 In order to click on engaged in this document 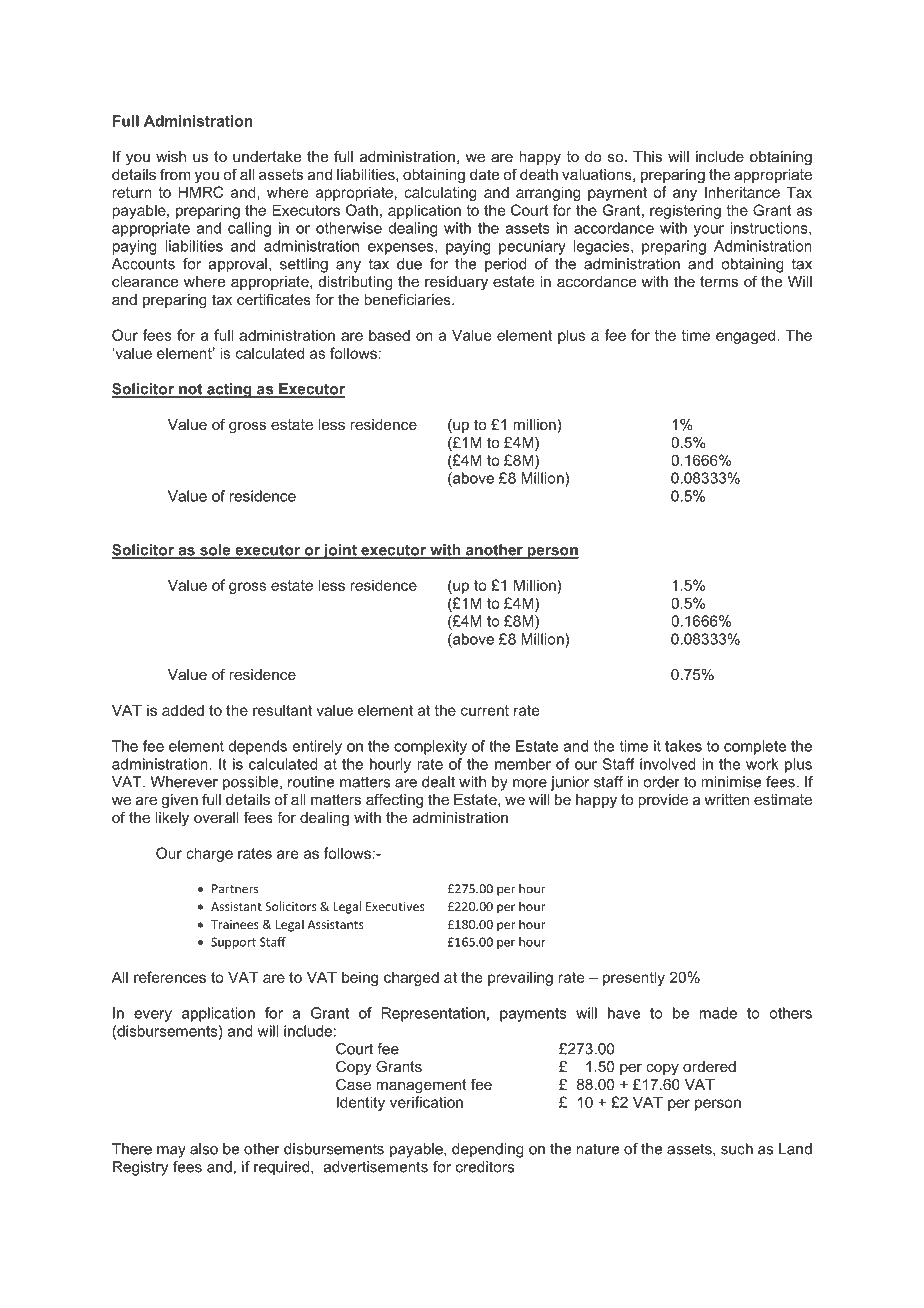, I will do `click(745, 336)`.
